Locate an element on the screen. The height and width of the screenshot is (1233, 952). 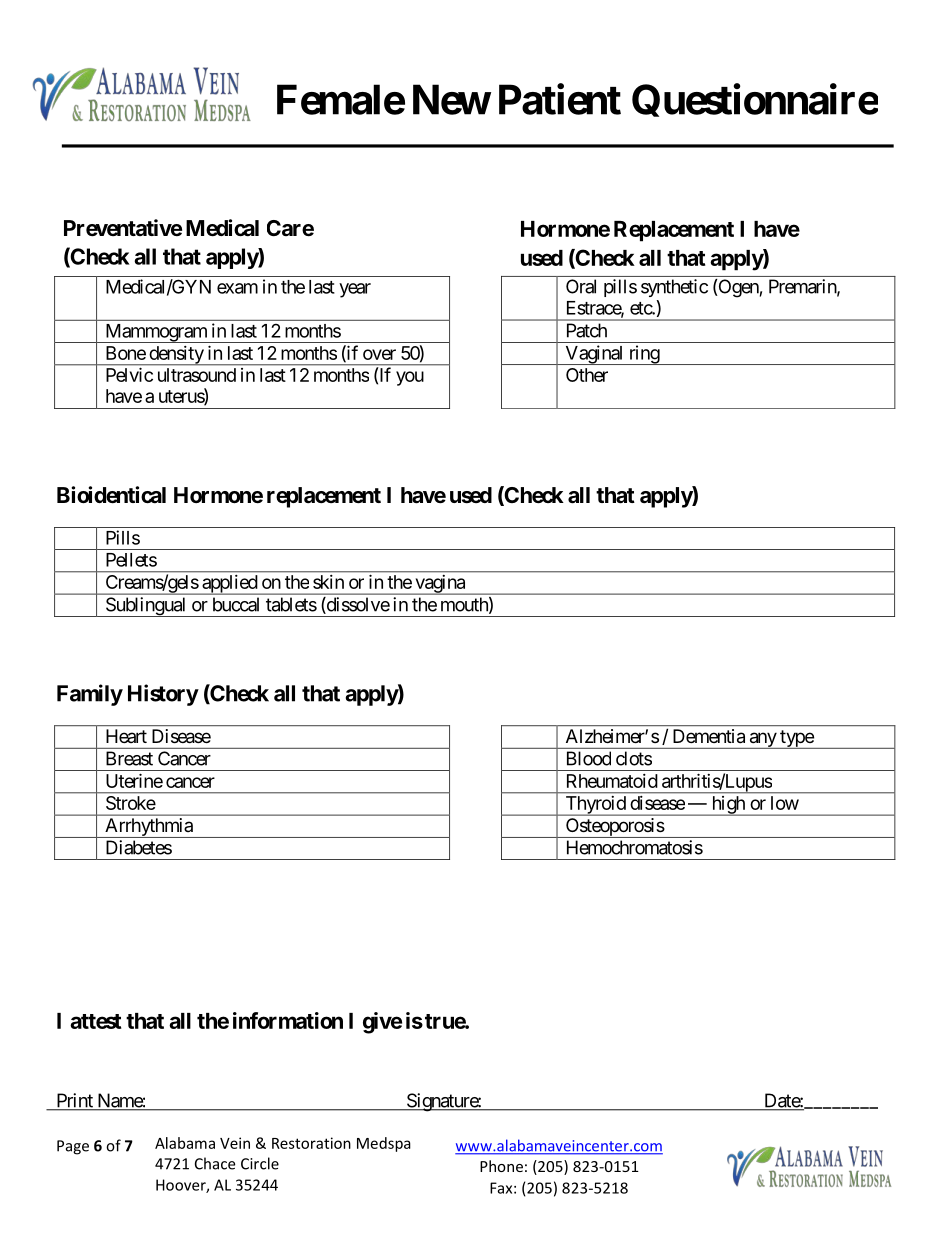
Page is located at coordinates (73, 1147).
